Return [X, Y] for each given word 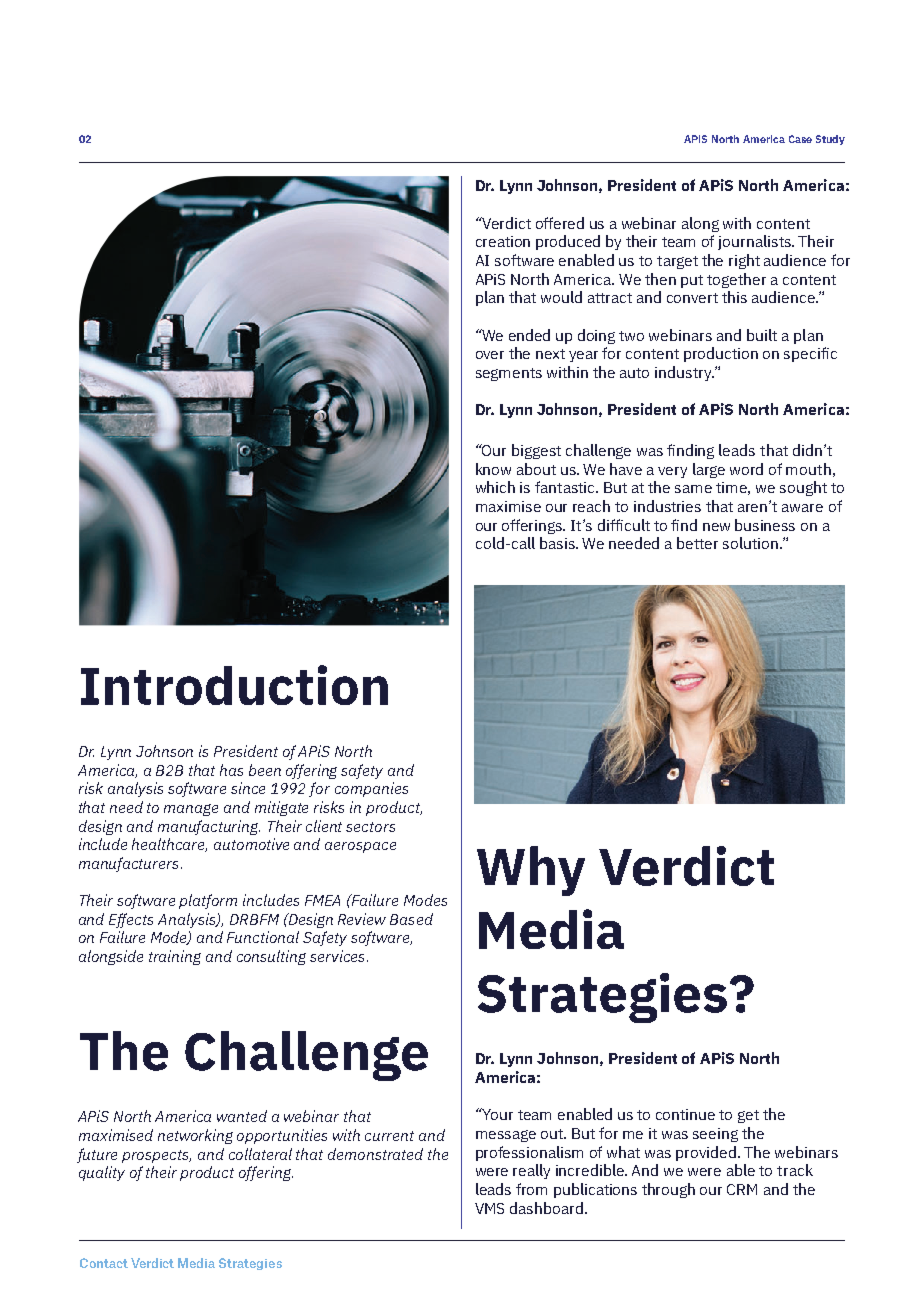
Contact [104, 1263]
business [765, 525]
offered [560, 223]
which [495, 487]
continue [685, 1114]
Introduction [234, 685]
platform [208, 901]
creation [503, 241]
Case [800, 139]
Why [531, 871]
